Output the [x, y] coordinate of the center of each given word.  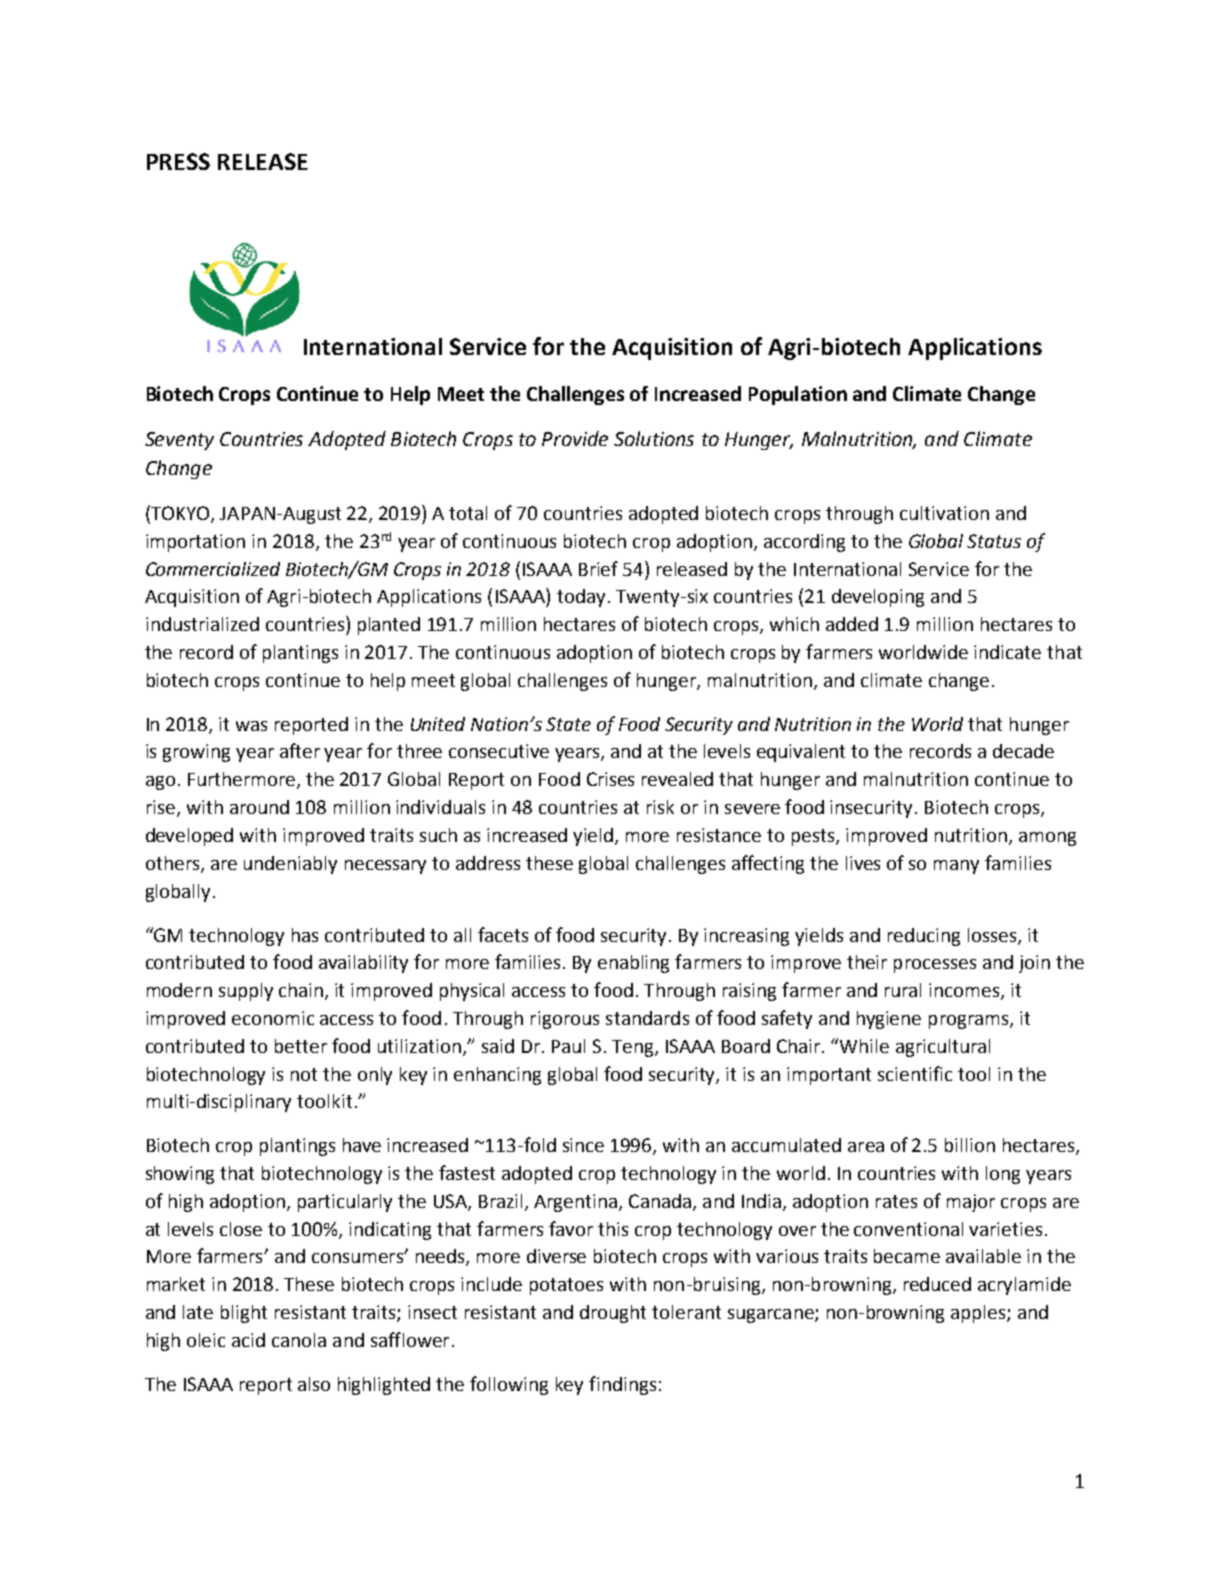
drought [613, 1314]
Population [798, 395]
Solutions [654, 438]
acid [248, 1340]
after [300, 750]
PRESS [178, 161]
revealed [677, 779]
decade [1023, 751]
